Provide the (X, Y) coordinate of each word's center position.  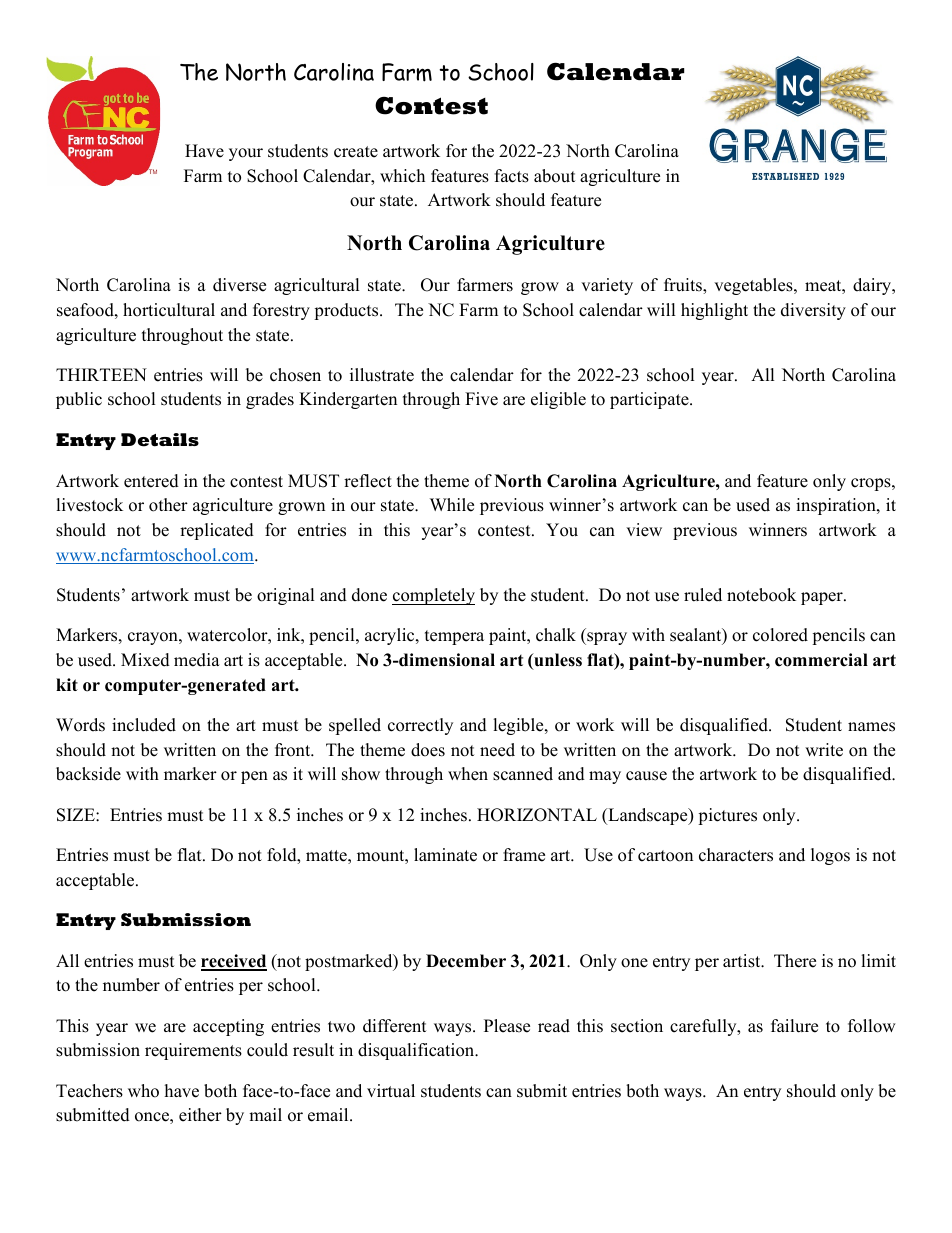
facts (512, 176)
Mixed (145, 660)
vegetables (754, 286)
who (143, 1091)
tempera (454, 637)
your (246, 154)
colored (780, 635)
